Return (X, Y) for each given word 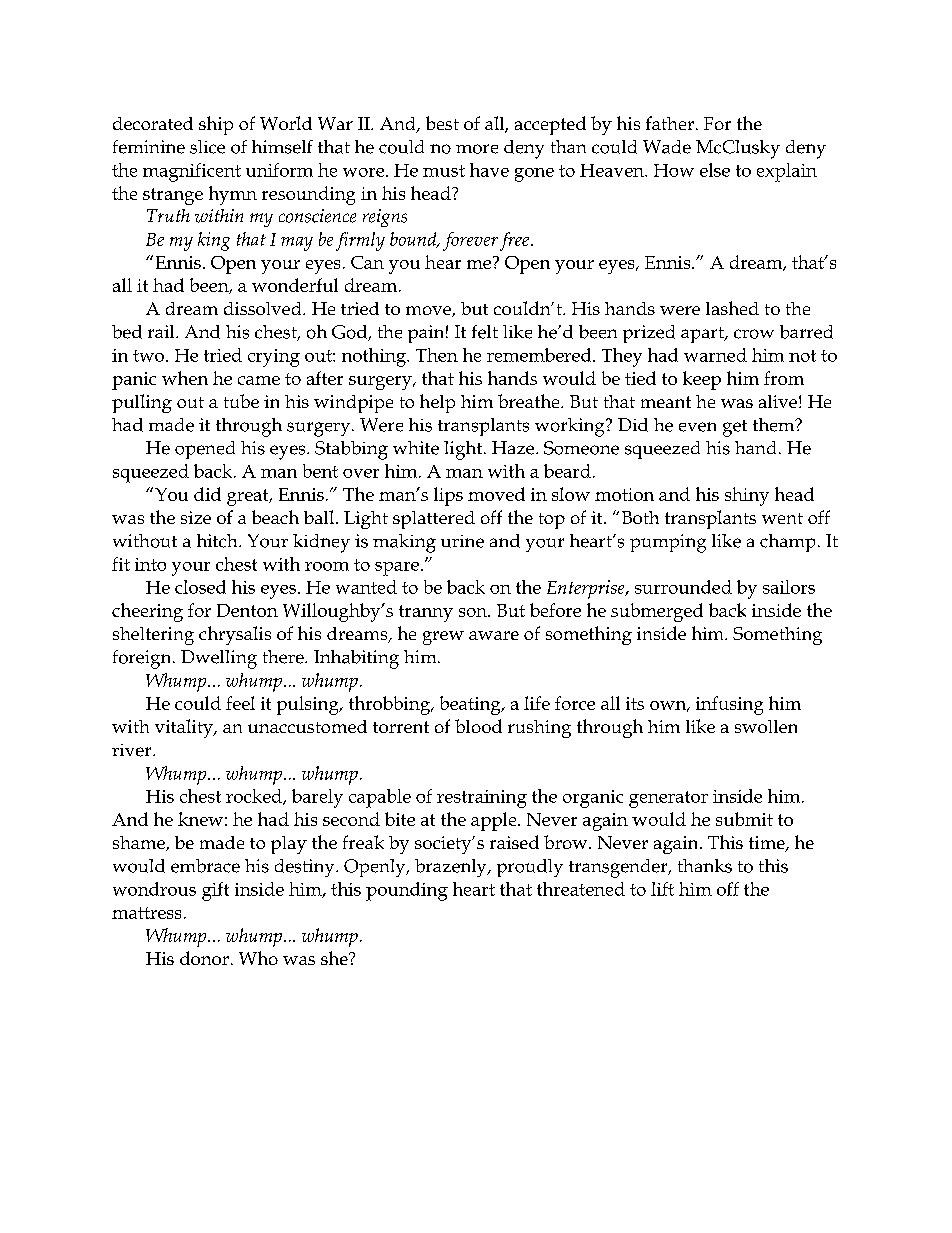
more (477, 149)
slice (207, 147)
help (437, 403)
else (715, 170)
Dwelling (219, 659)
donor (204, 958)
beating (471, 705)
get (735, 428)
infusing (729, 705)
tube (241, 401)
